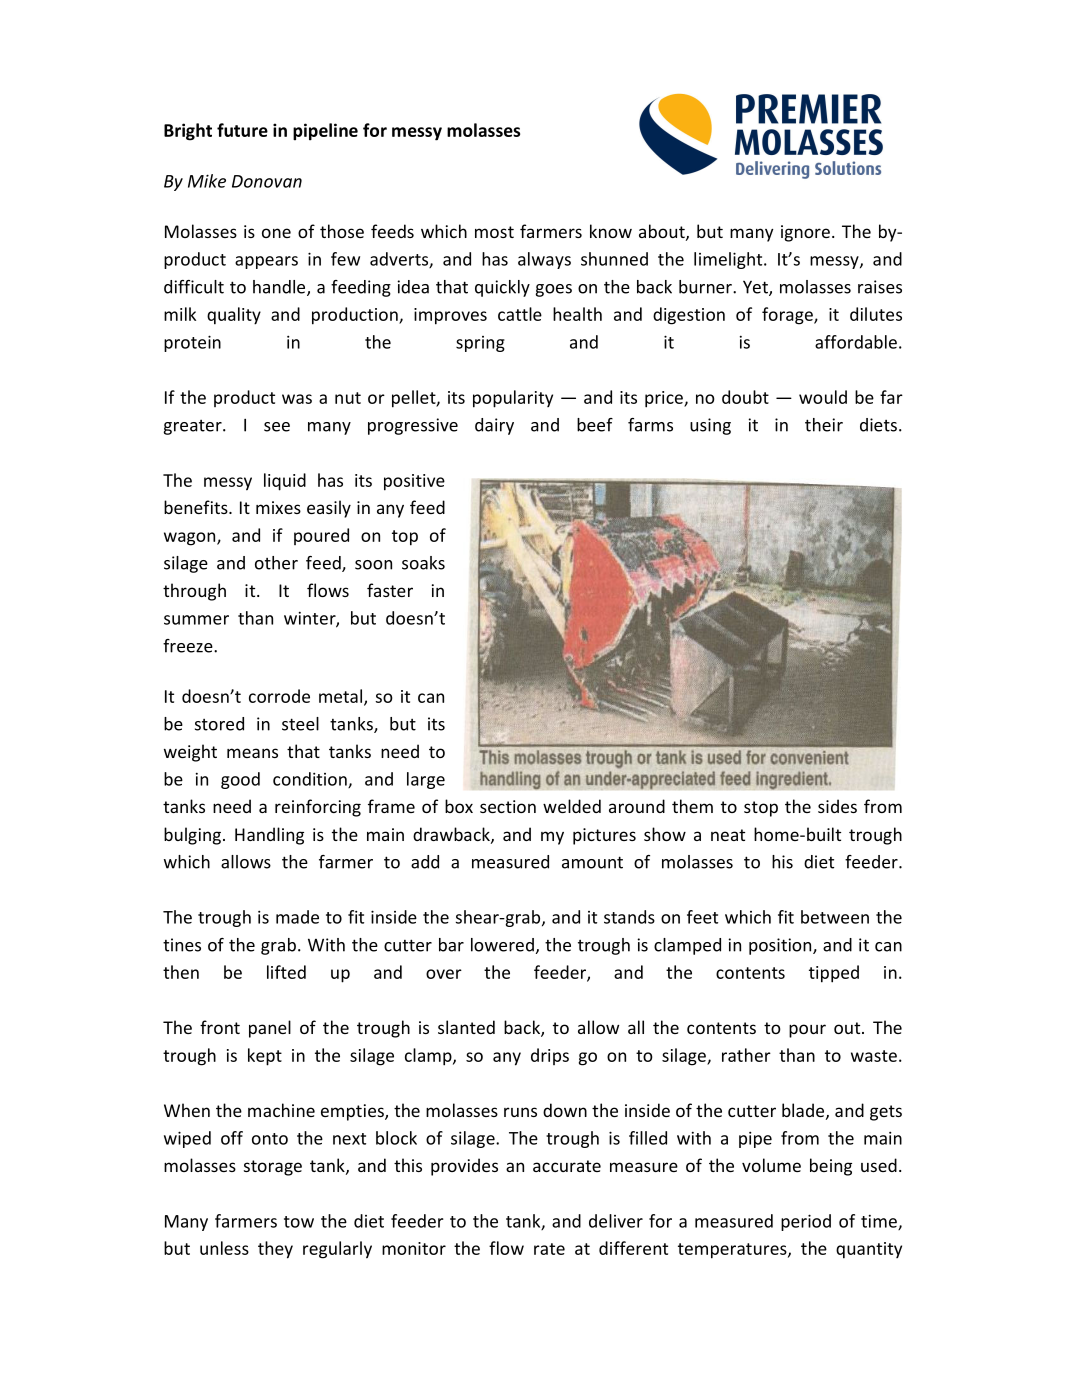 The height and width of the document is (1381, 1067). What do you see at coordinates (837, 806) in the document?
I see `sides` at bounding box center [837, 806].
